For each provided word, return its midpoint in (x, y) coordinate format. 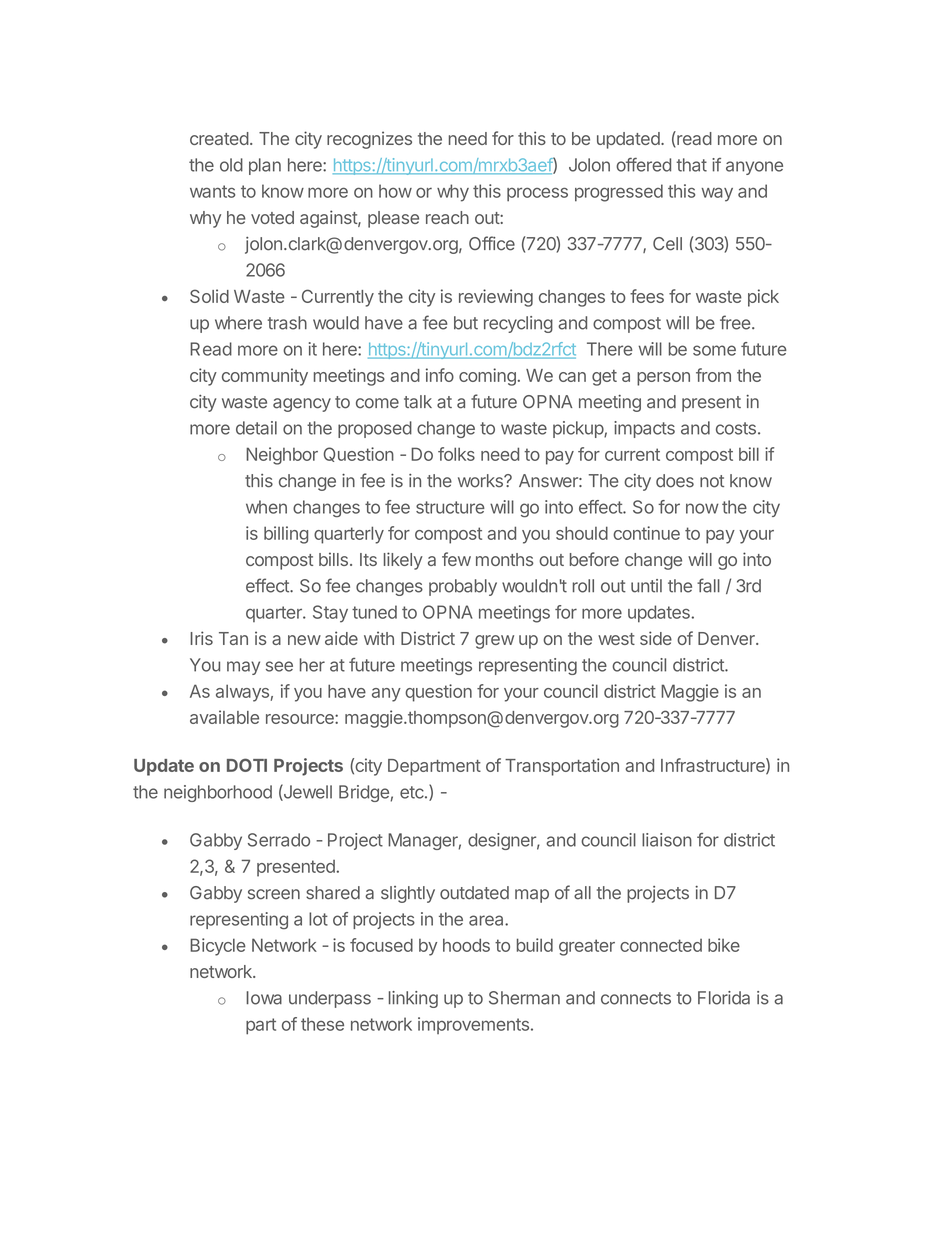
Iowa (264, 998)
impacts (644, 429)
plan (265, 166)
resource (301, 719)
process (537, 194)
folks (456, 454)
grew (494, 642)
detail (256, 428)
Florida (724, 998)
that (691, 165)
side (656, 638)
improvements (473, 1025)
